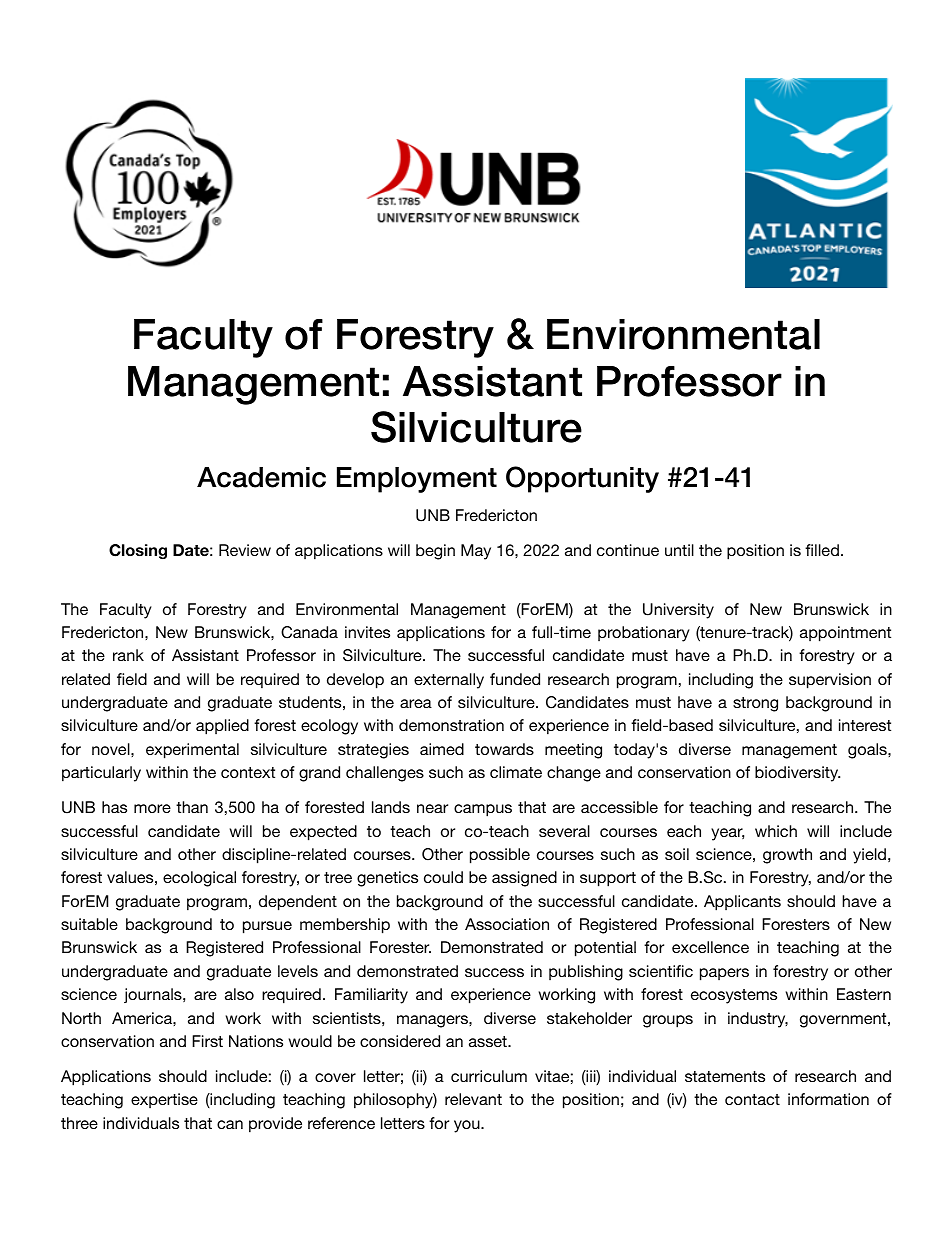 This screenshot has width=952, height=1233. What do you see at coordinates (787, 856) in the screenshot?
I see `growth` at bounding box center [787, 856].
